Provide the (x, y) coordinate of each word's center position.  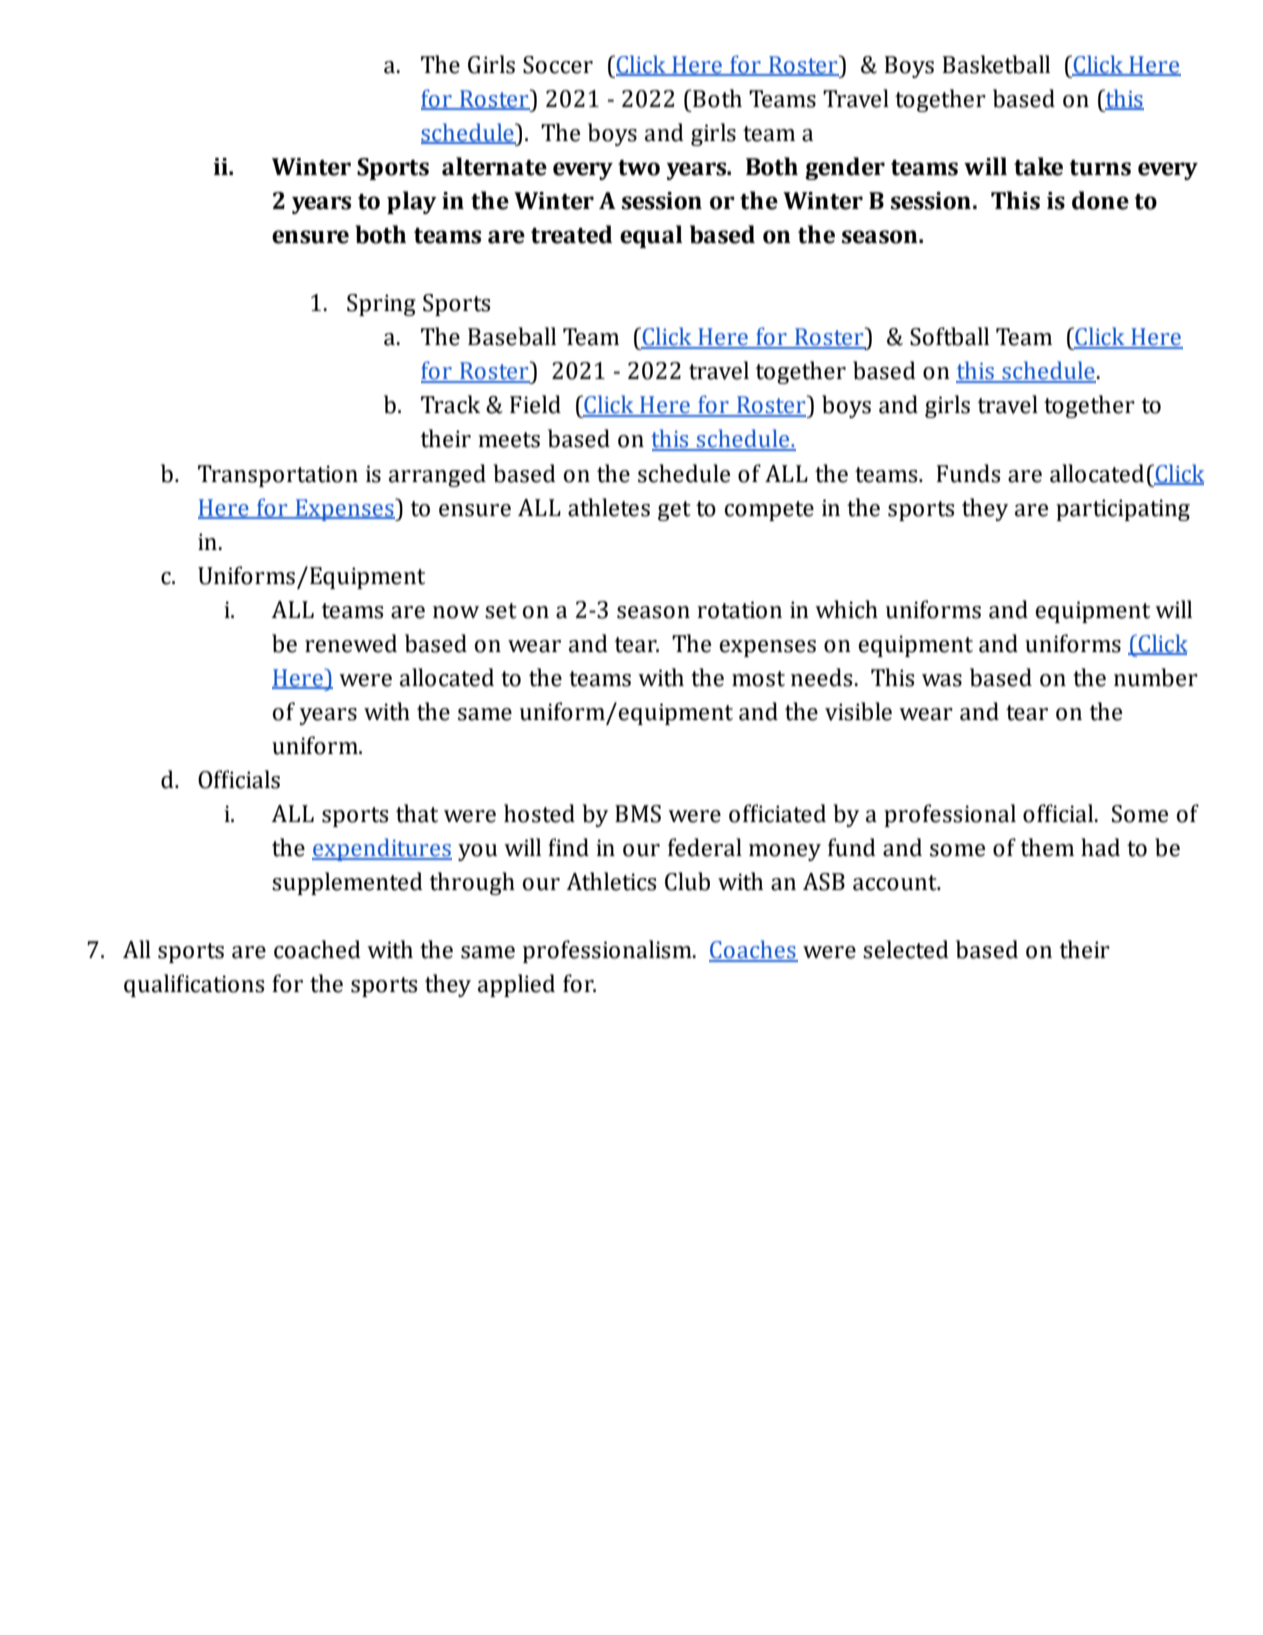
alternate (494, 166)
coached (317, 949)
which (846, 609)
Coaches (753, 950)
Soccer (558, 65)
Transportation (278, 476)
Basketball (996, 64)
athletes (609, 507)
